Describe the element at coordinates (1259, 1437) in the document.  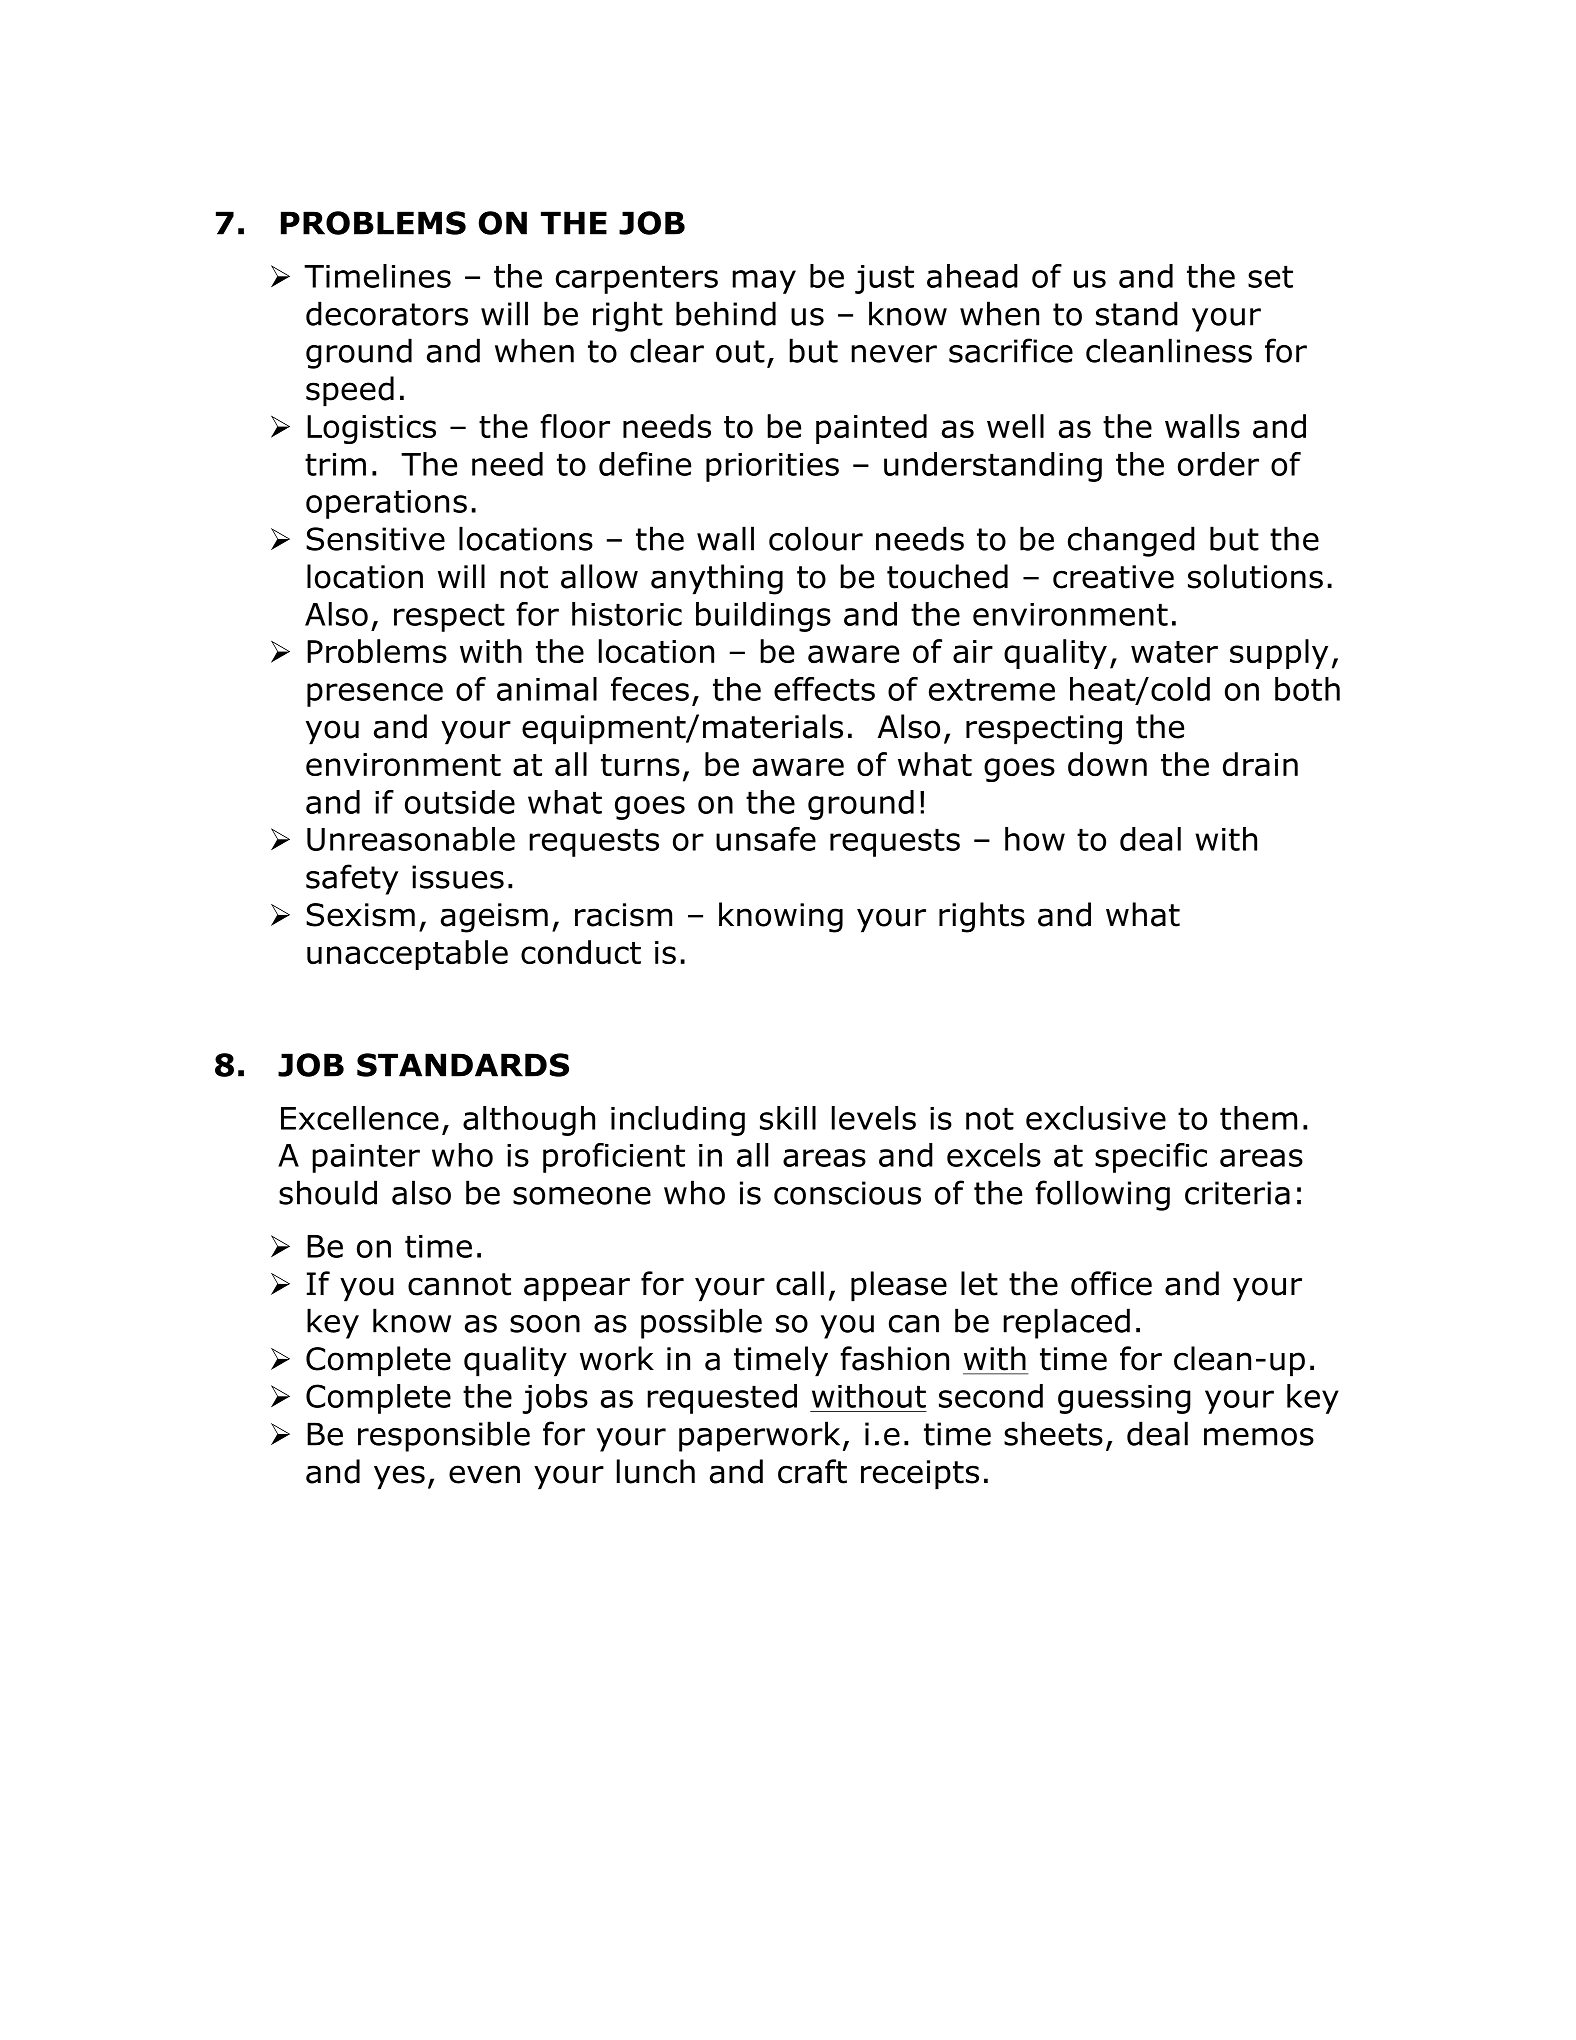
I see `memos` at that location.
